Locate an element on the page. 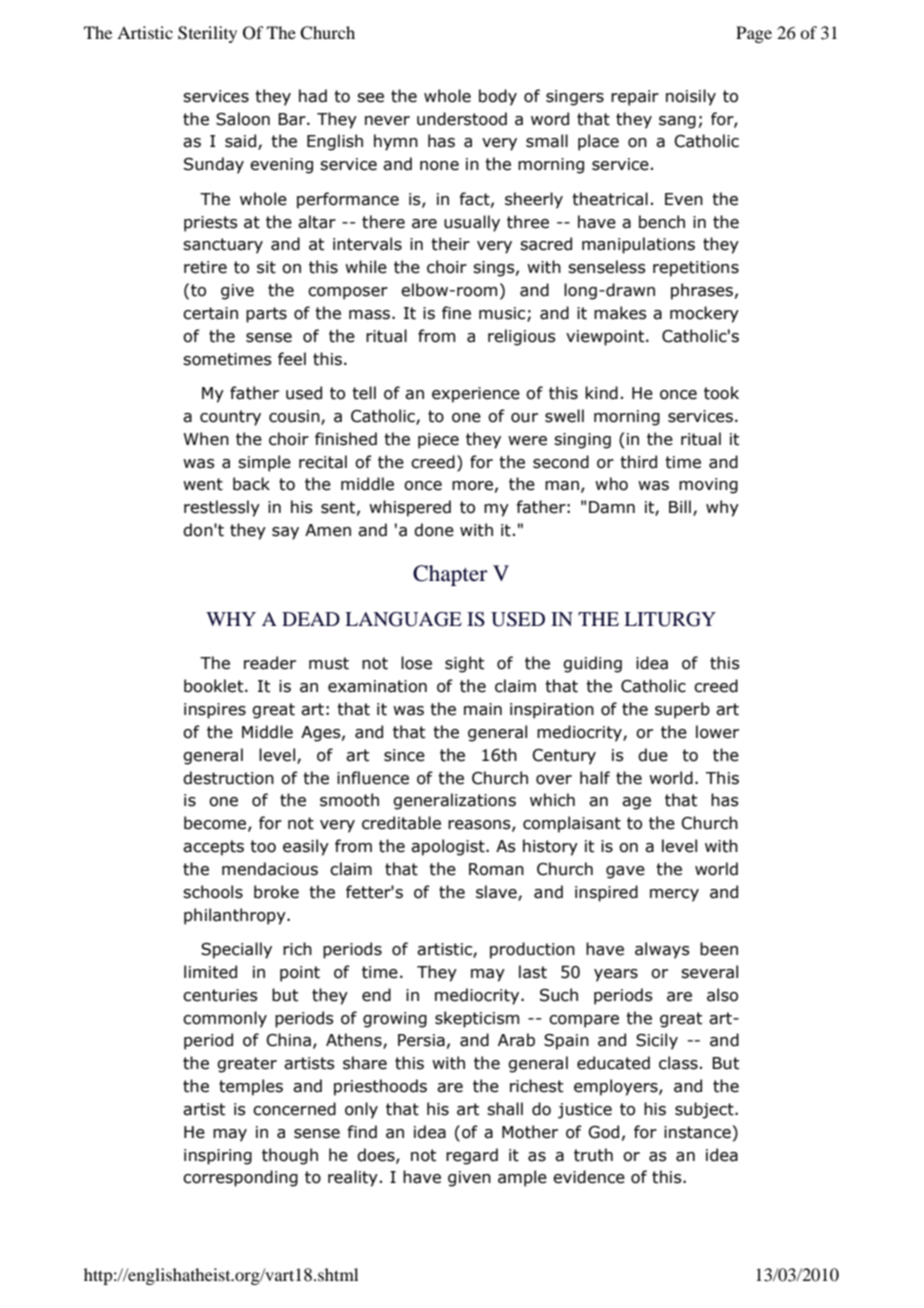 The width and height of the page is (924, 1308). had is located at coordinates (313, 96).
